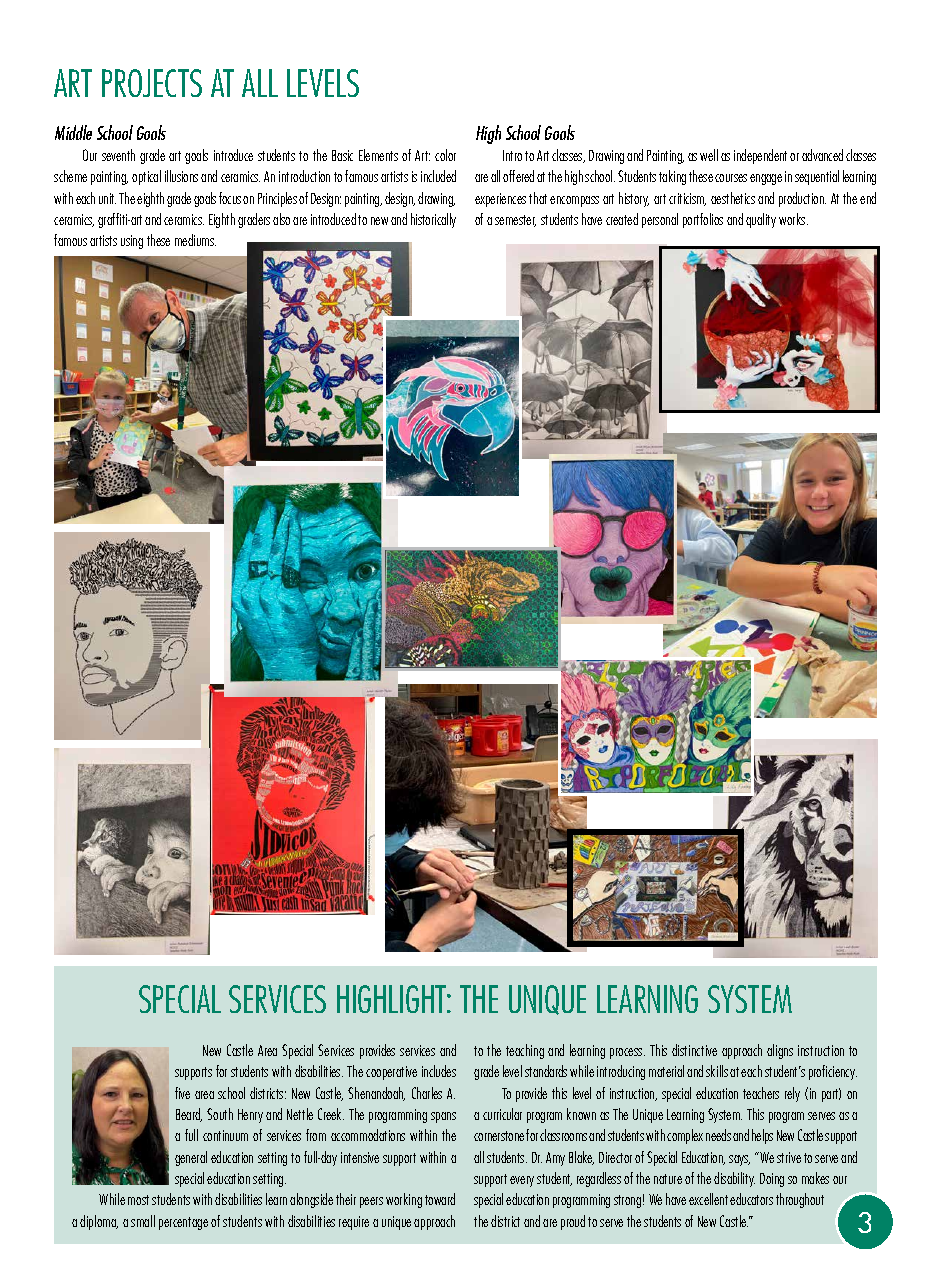 The image size is (932, 1288). I want to click on historically, so click(433, 220).
